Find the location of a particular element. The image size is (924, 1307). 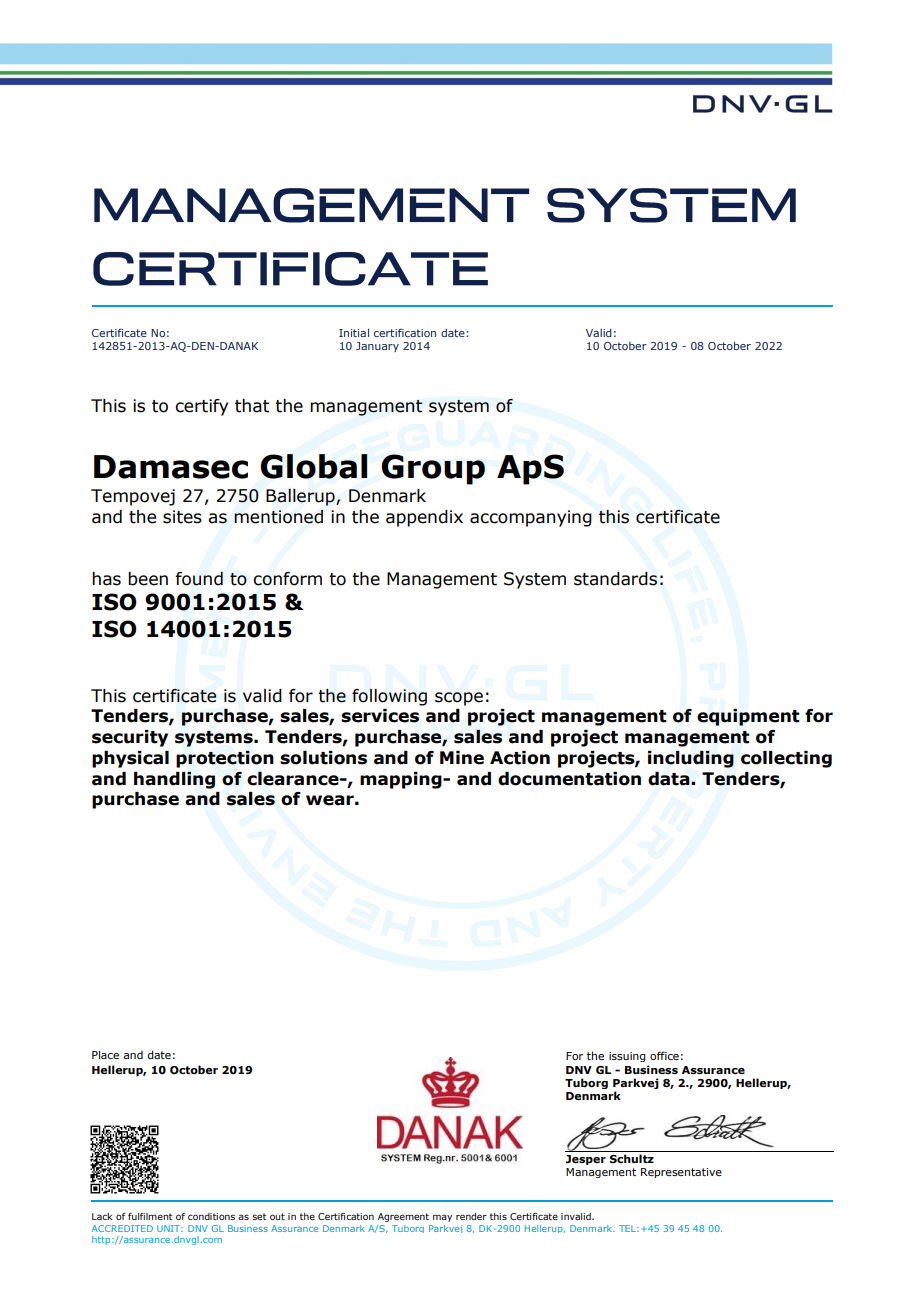

equipment is located at coordinates (748, 717).
